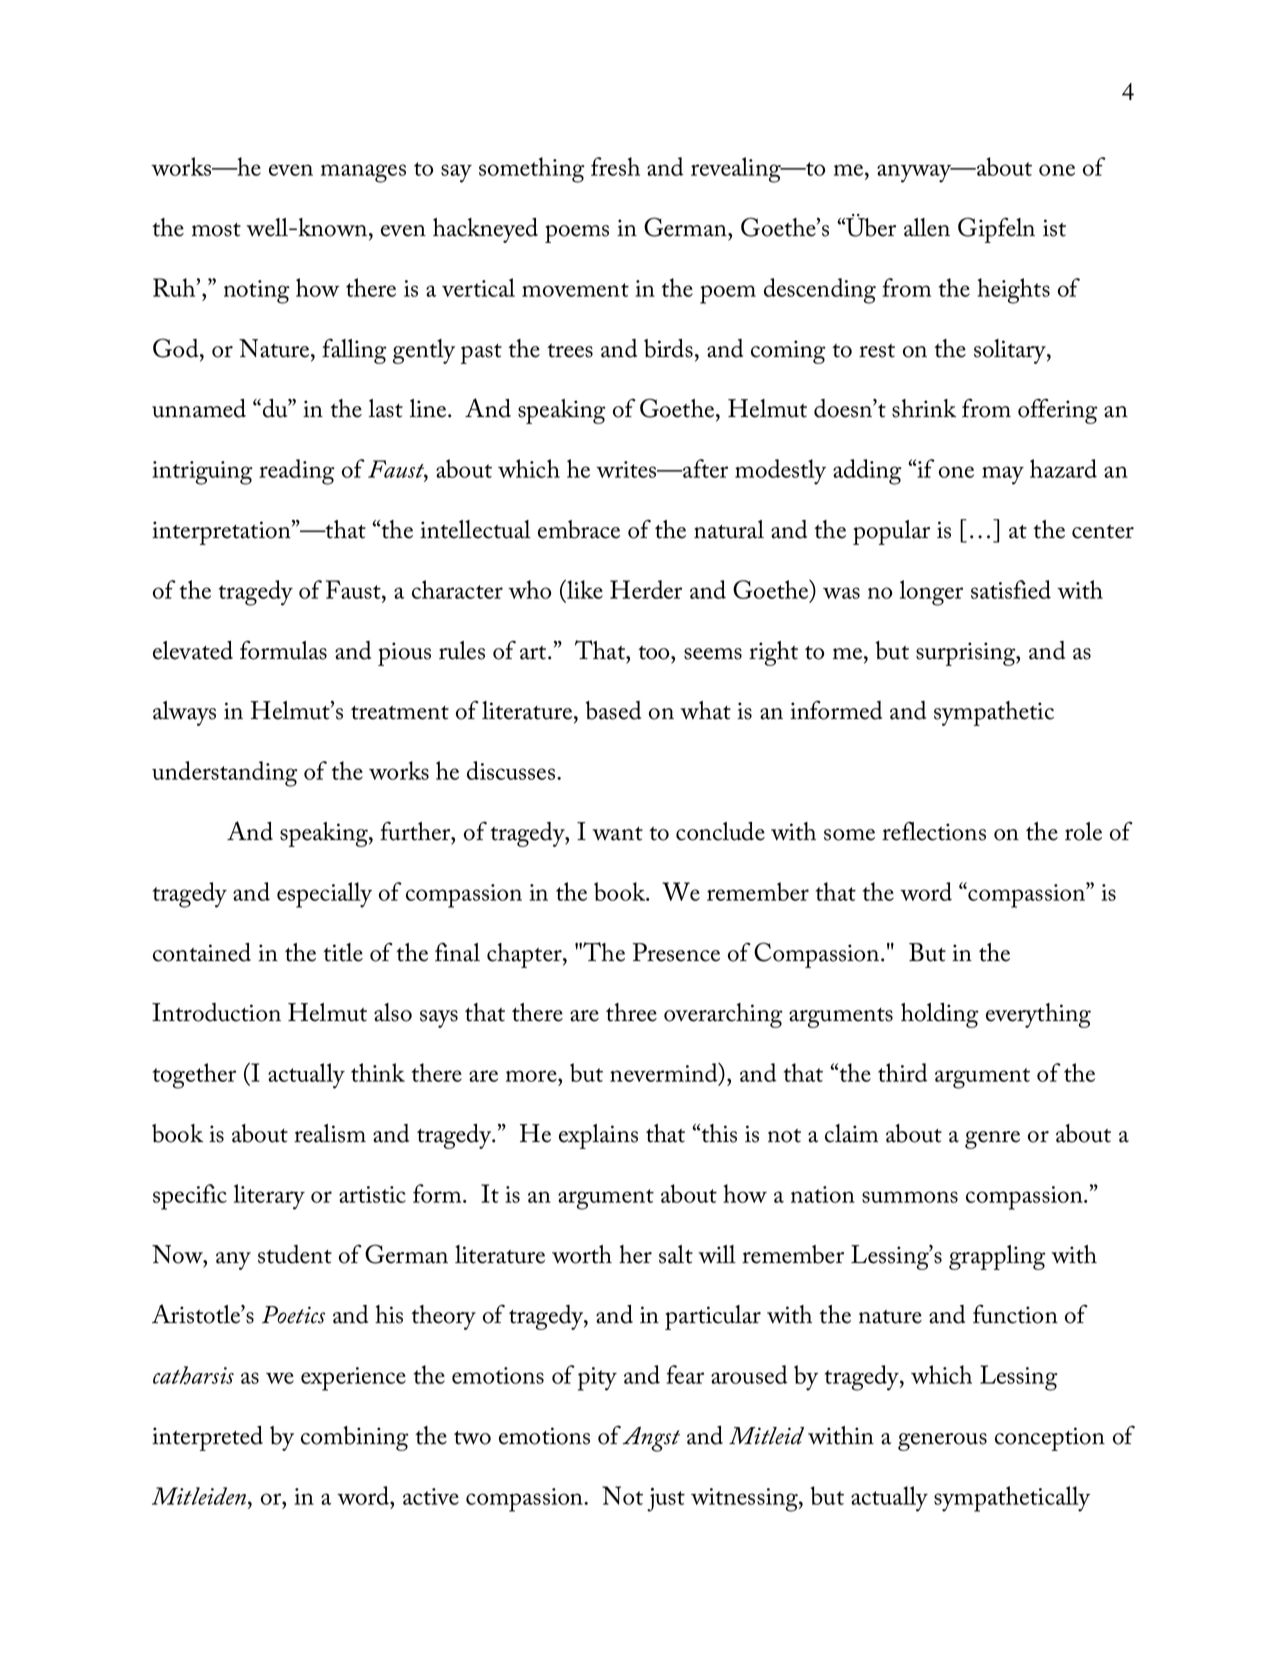  What do you see at coordinates (655, 653) in the screenshot?
I see `too` at bounding box center [655, 653].
